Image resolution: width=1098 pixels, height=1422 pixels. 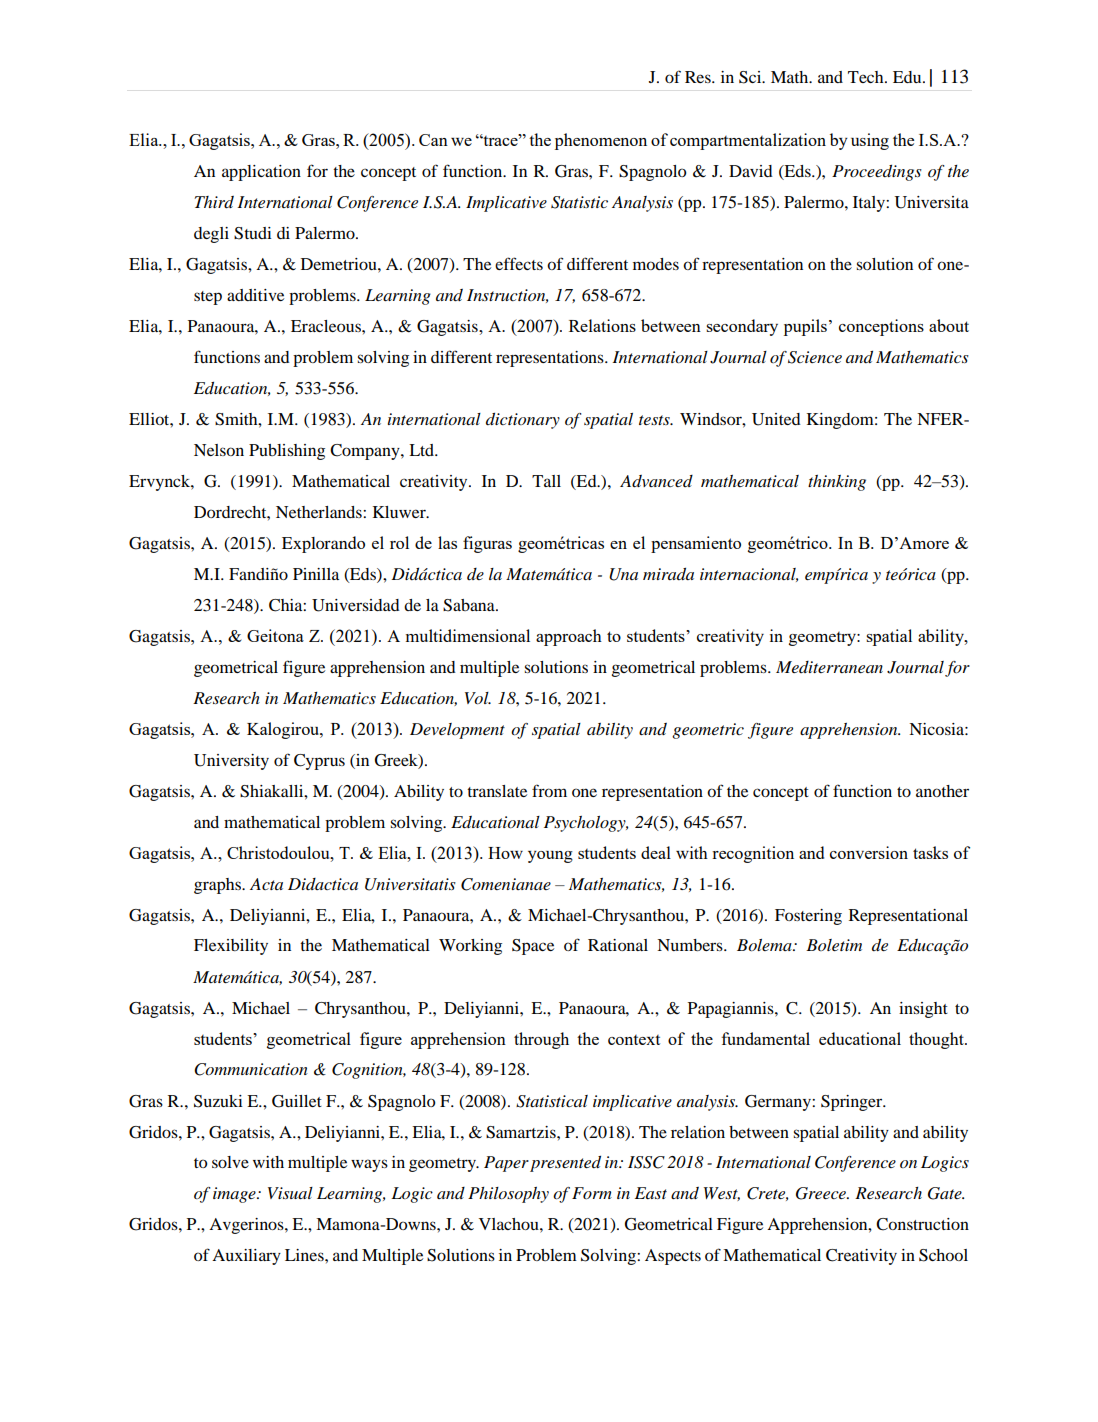 I want to click on Science, so click(x=815, y=357).
